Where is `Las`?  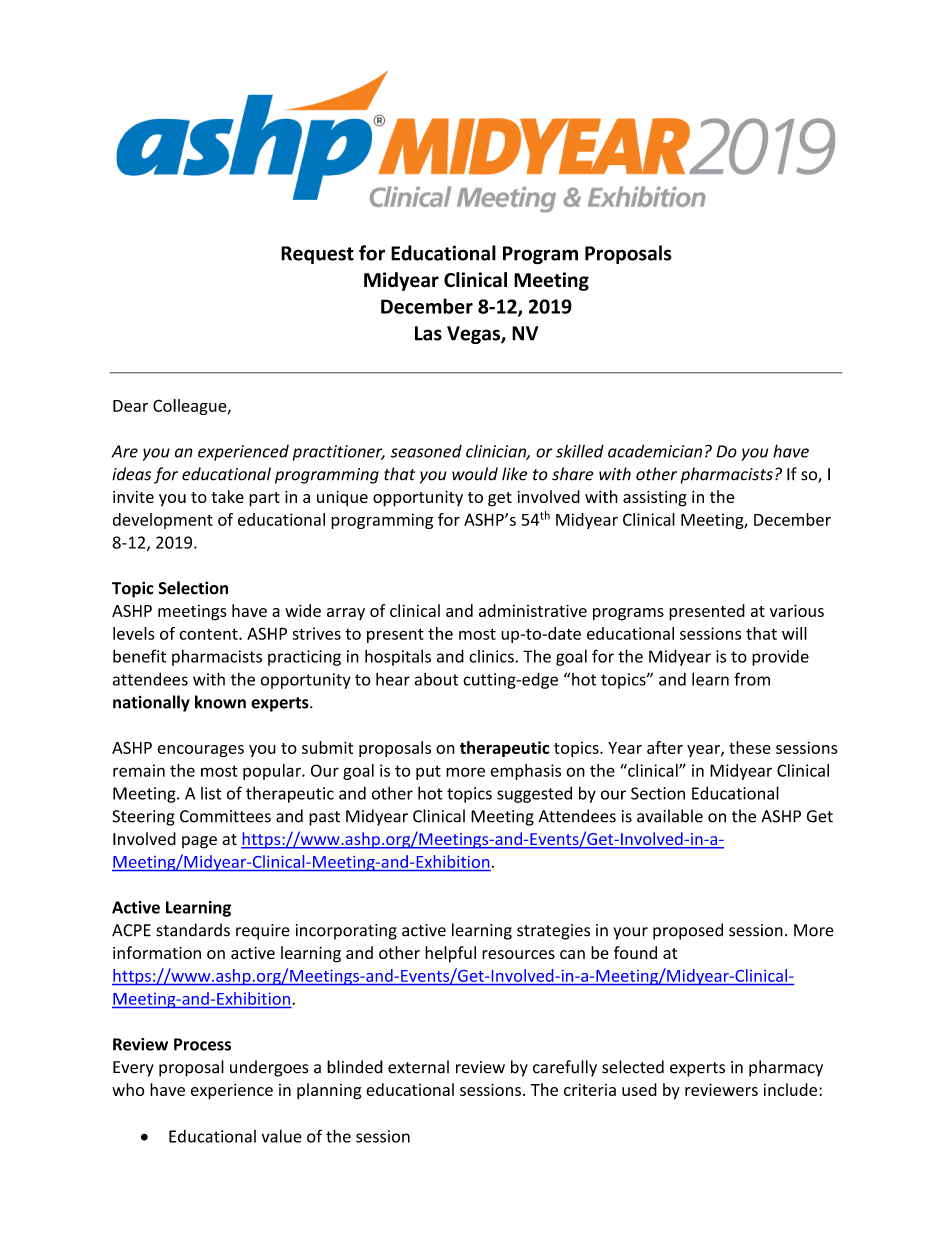
Las is located at coordinates (428, 333).
